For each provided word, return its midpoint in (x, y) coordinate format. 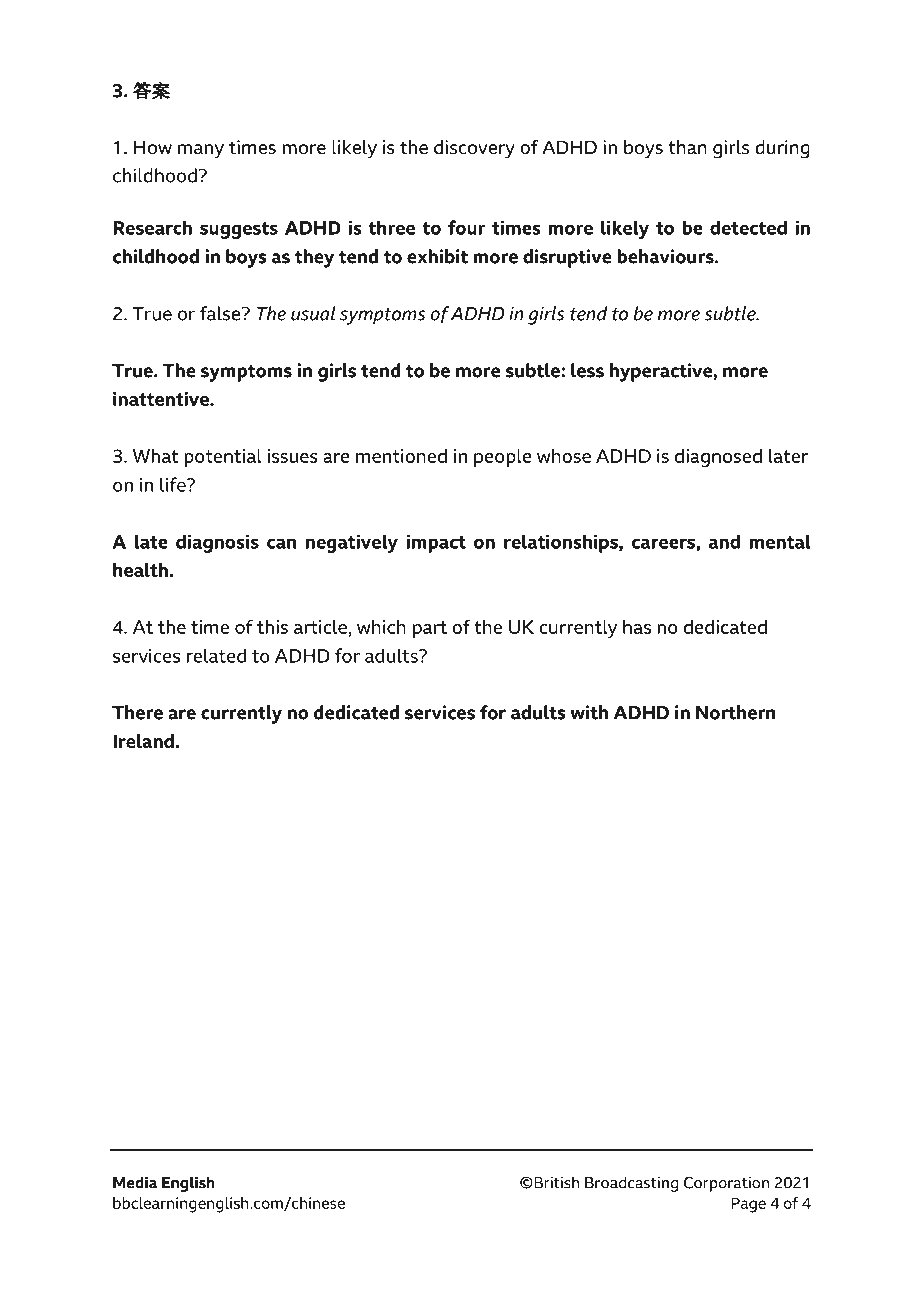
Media (135, 1182)
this (272, 627)
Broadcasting (631, 1184)
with (589, 712)
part (430, 629)
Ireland (144, 741)
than (687, 147)
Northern (736, 712)
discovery (474, 149)
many (201, 151)
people (503, 458)
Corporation (726, 1184)
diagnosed (718, 458)
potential (222, 458)
